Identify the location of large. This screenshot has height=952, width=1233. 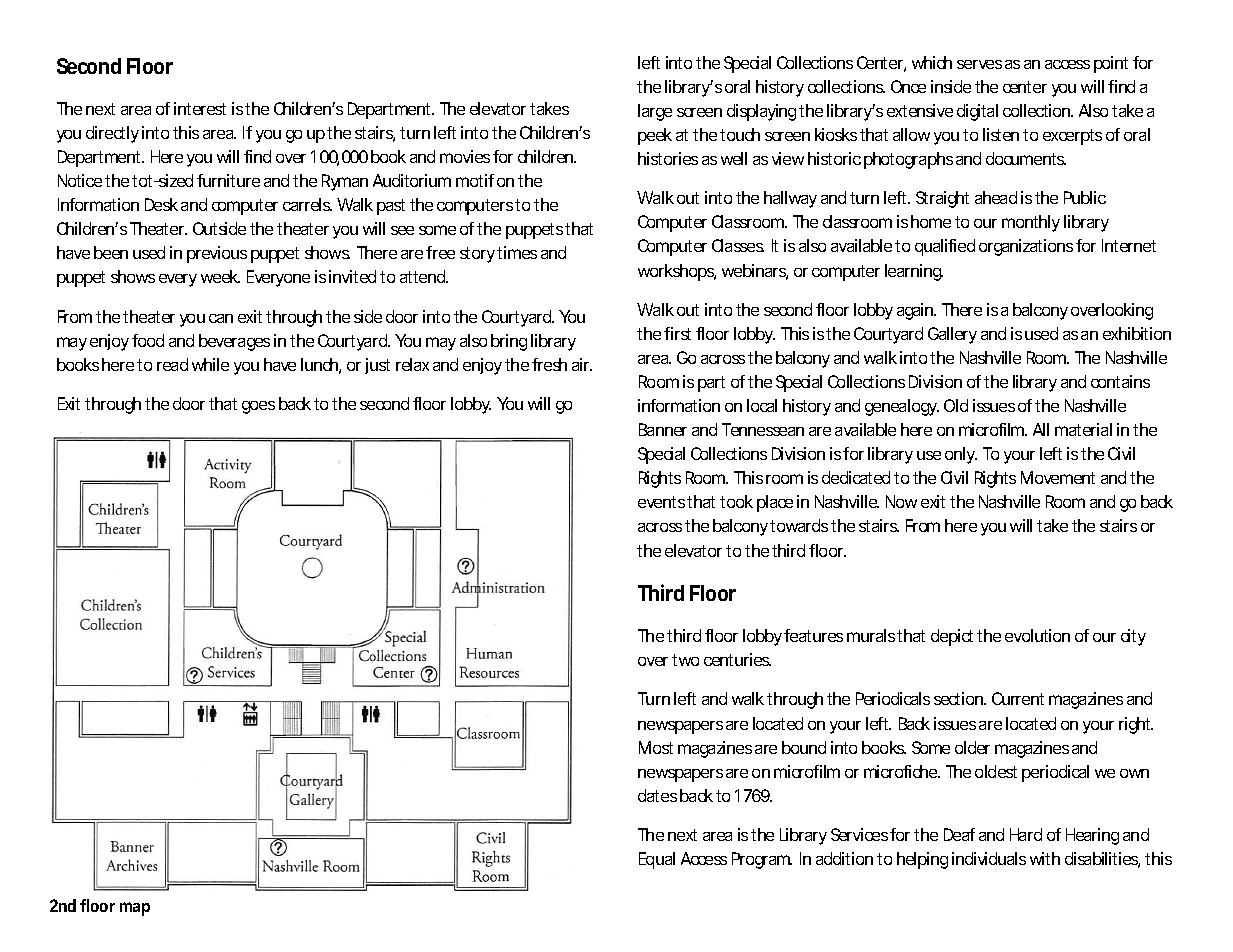
(655, 112).
